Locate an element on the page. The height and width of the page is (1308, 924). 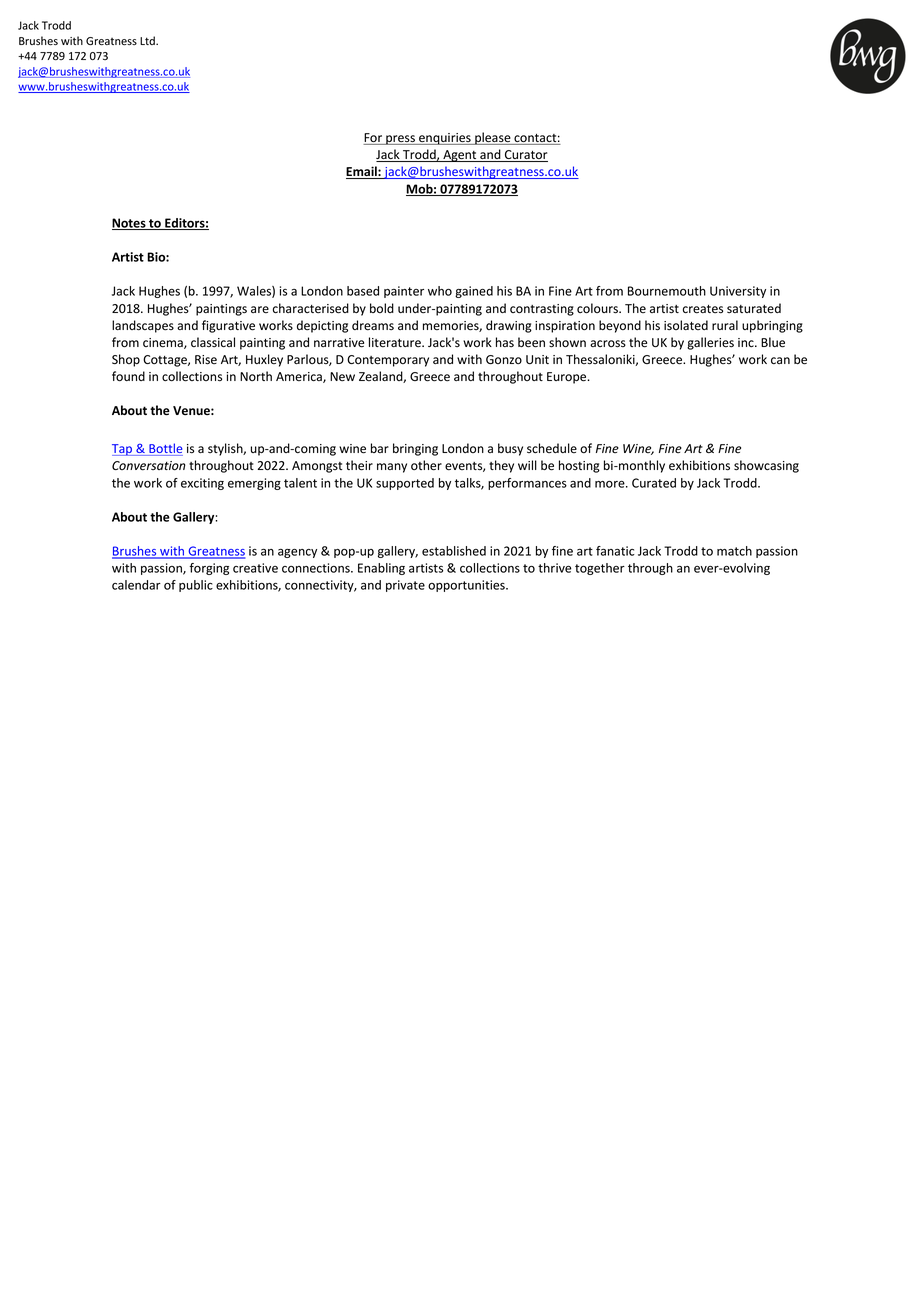
who is located at coordinates (440, 291).
